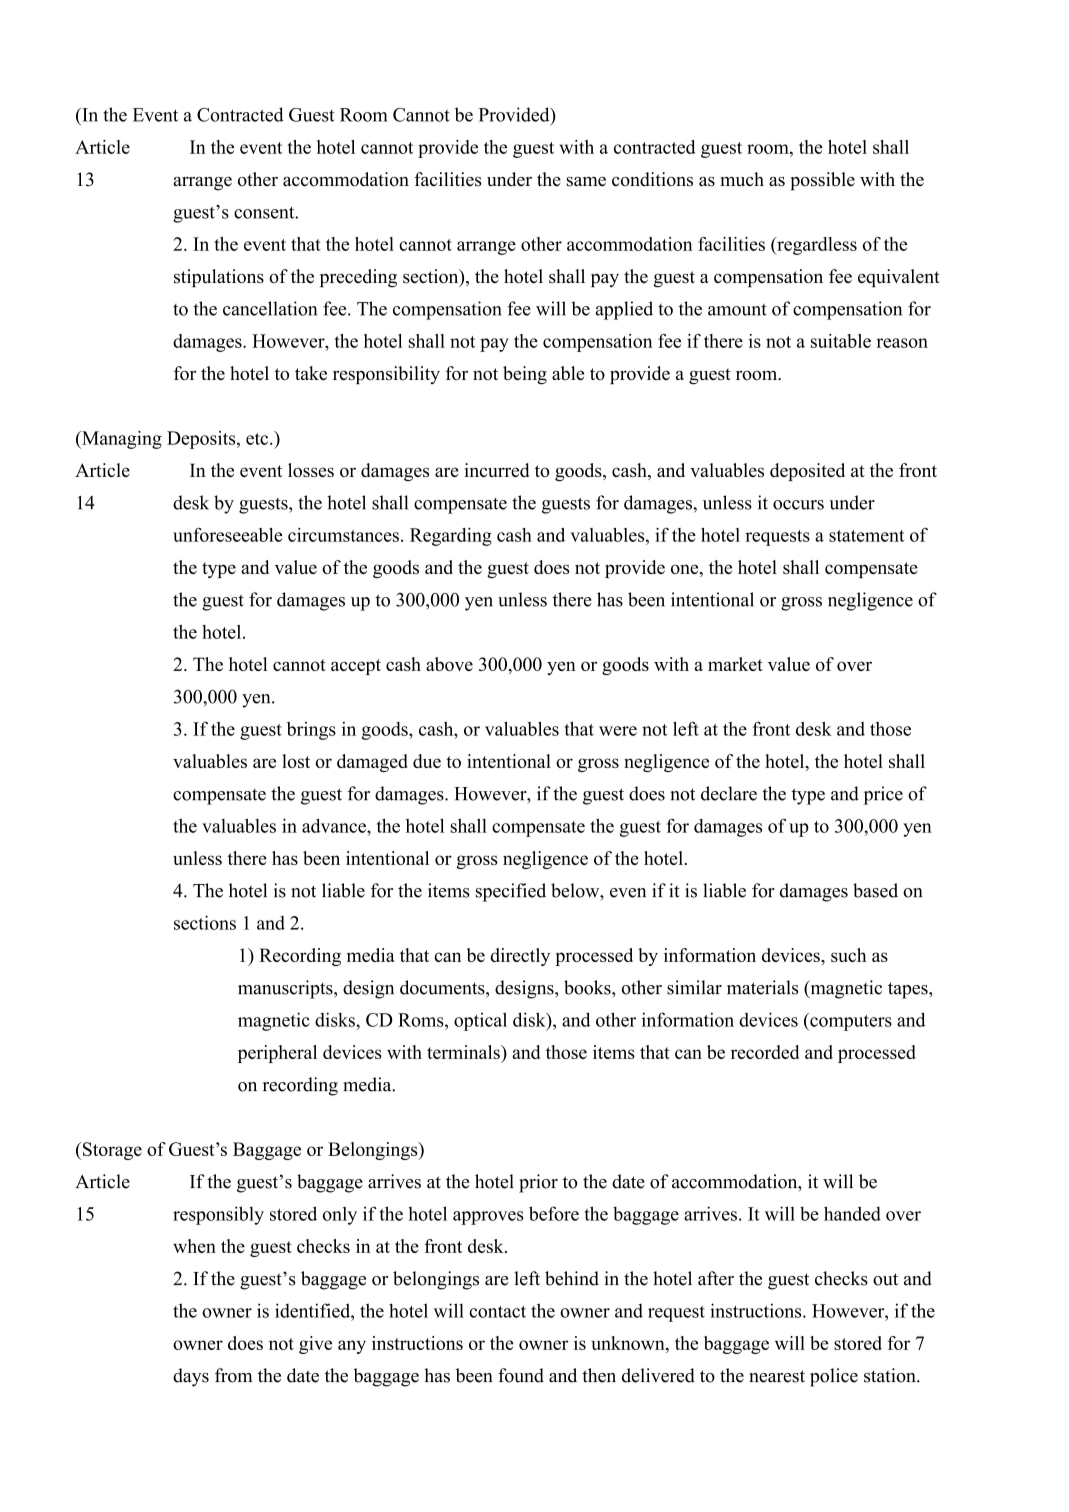  What do you see at coordinates (834, 1377) in the document?
I see `police` at bounding box center [834, 1377].
